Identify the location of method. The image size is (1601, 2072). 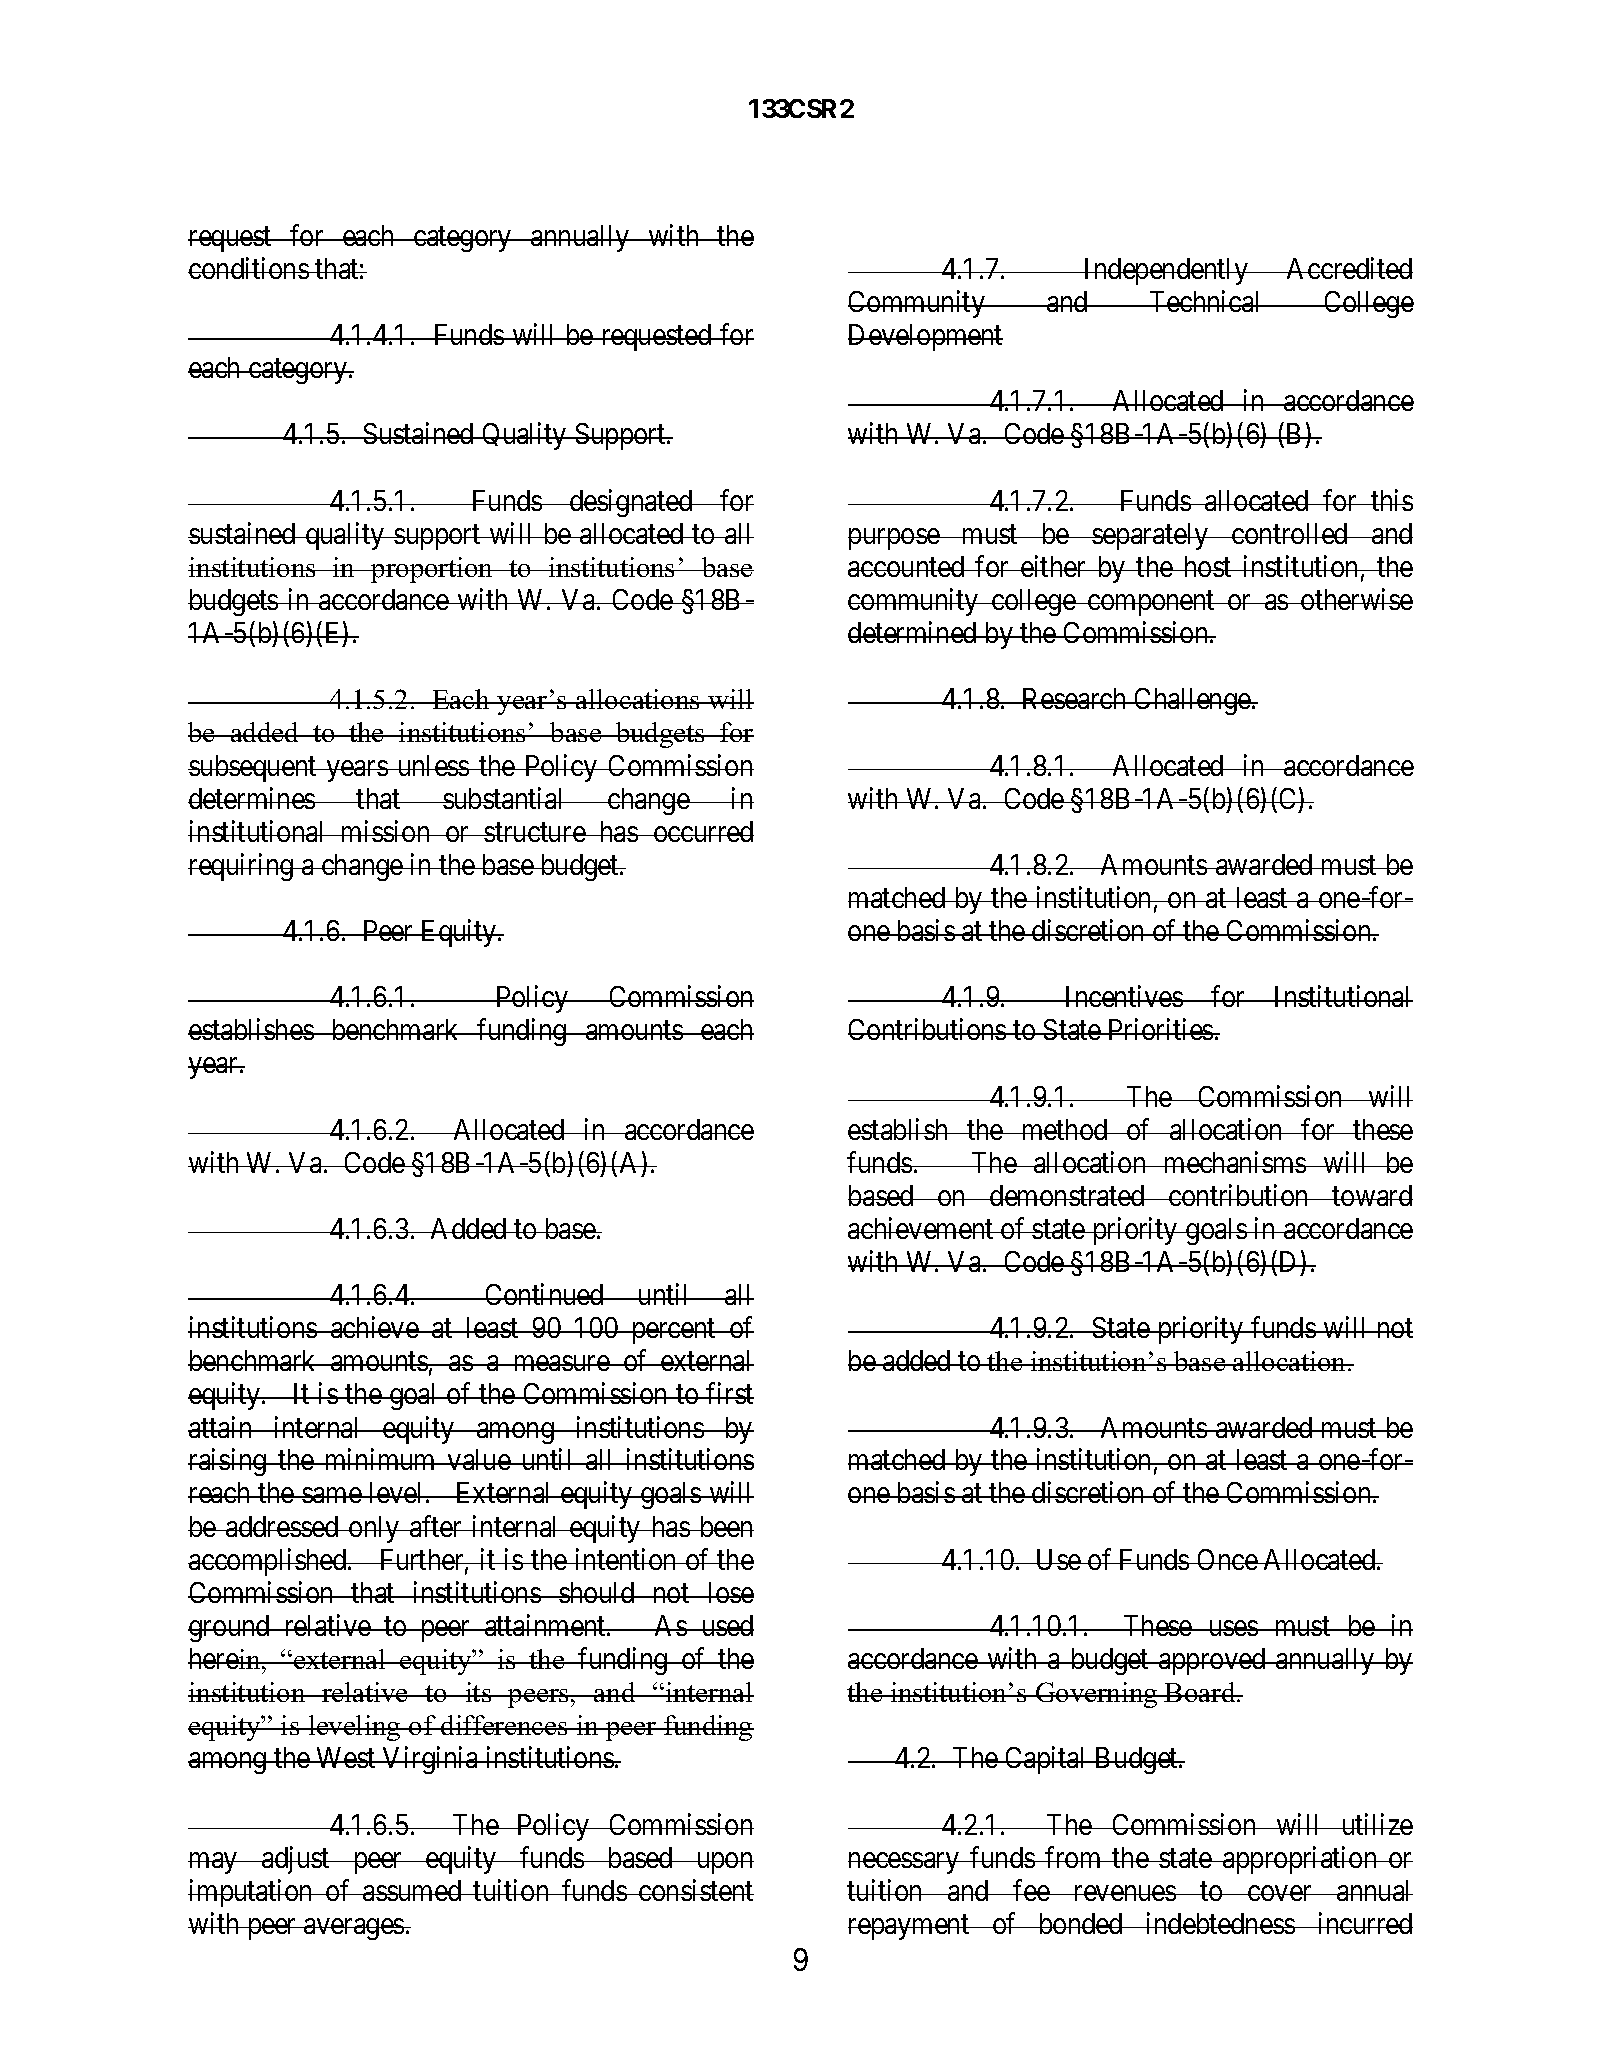
(1064, 1129).
